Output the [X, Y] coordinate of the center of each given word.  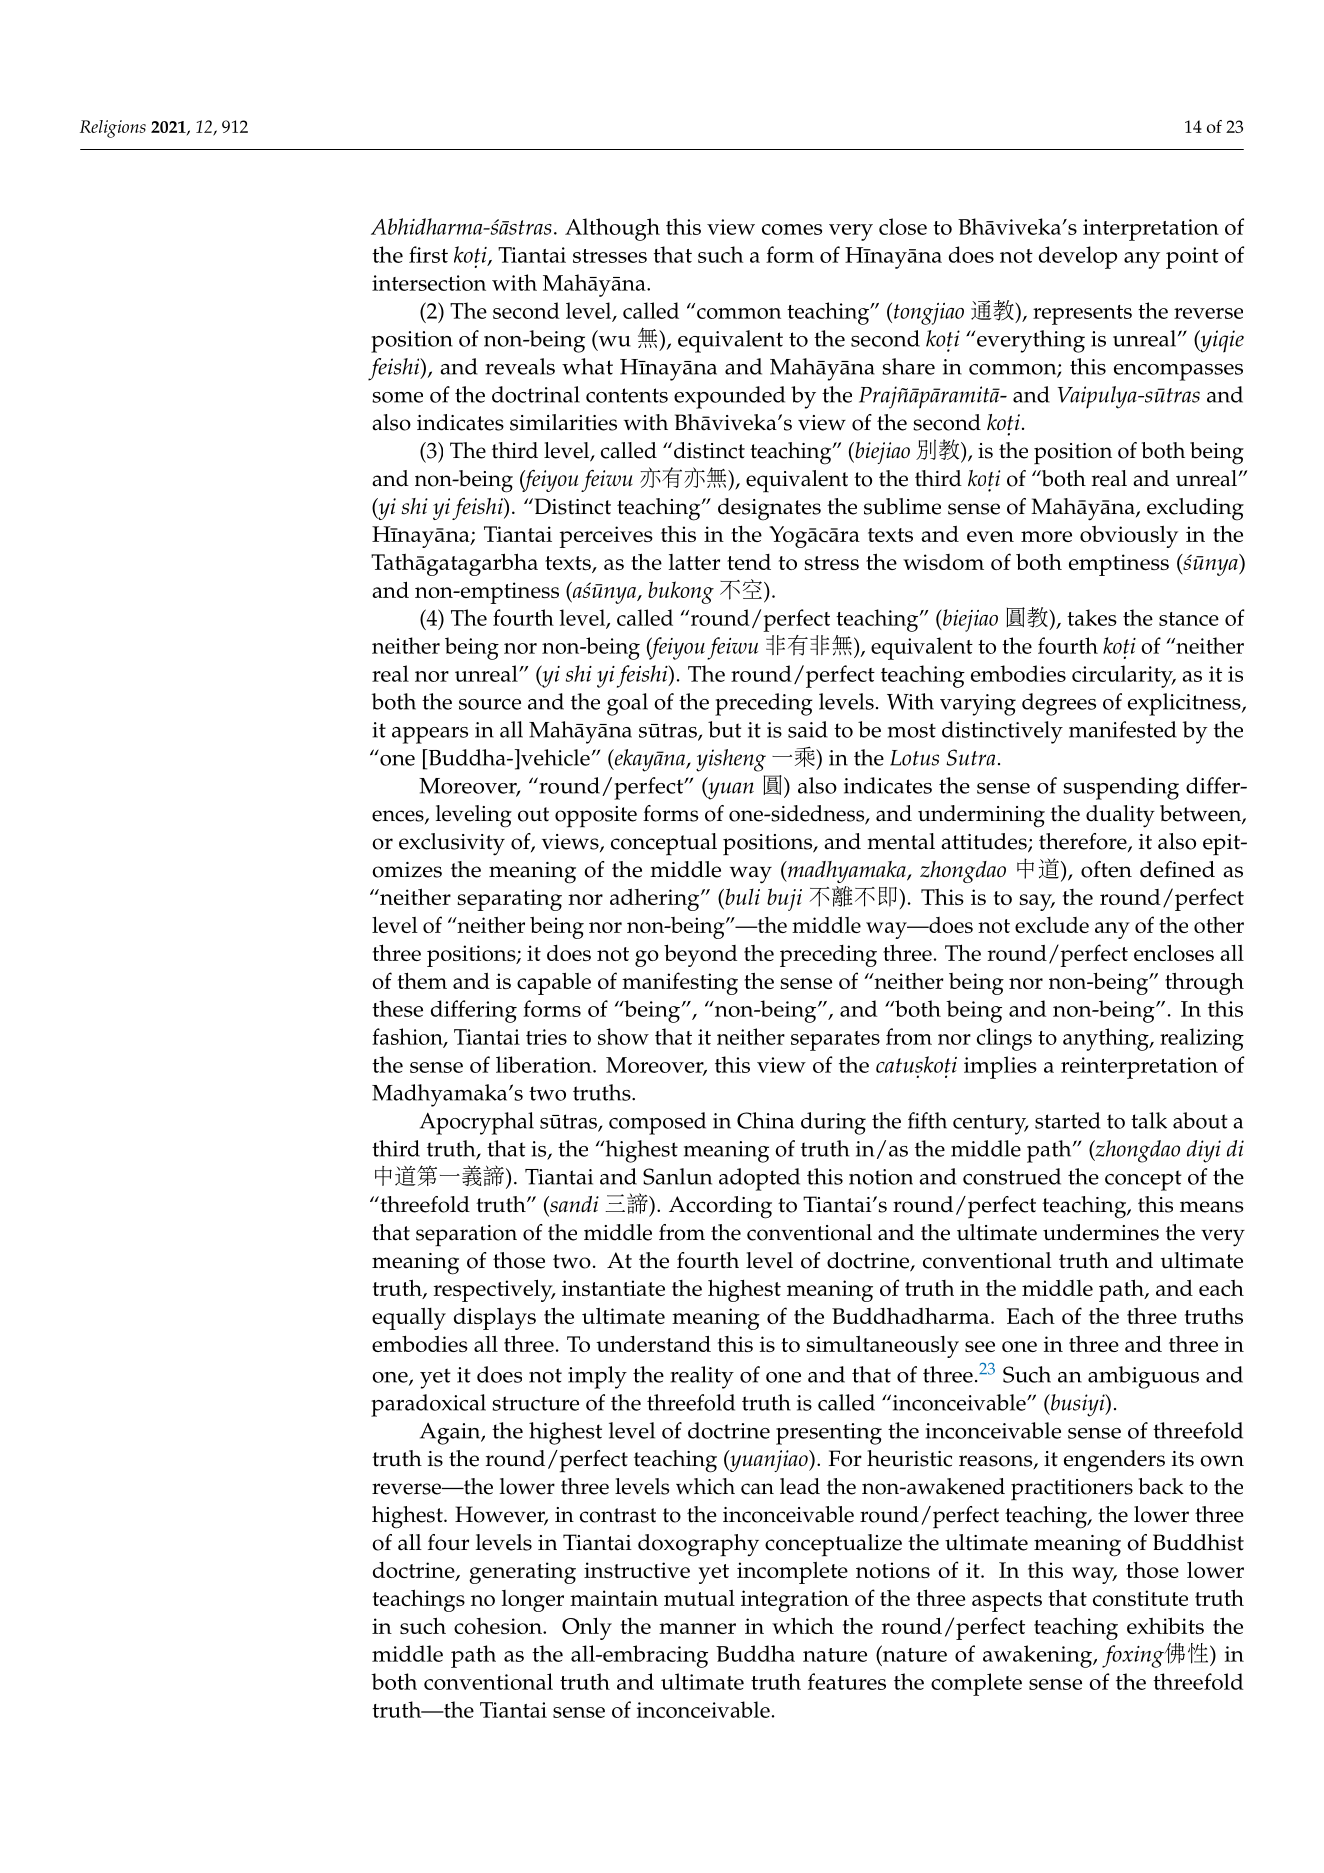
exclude [1052, 925]
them [422, 980]
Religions [113, 129]
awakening [1039, 1656]
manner [697, 1628]
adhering [656, 900]
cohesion [499, 1626]
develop [1078, 257]
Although [612, 229]
